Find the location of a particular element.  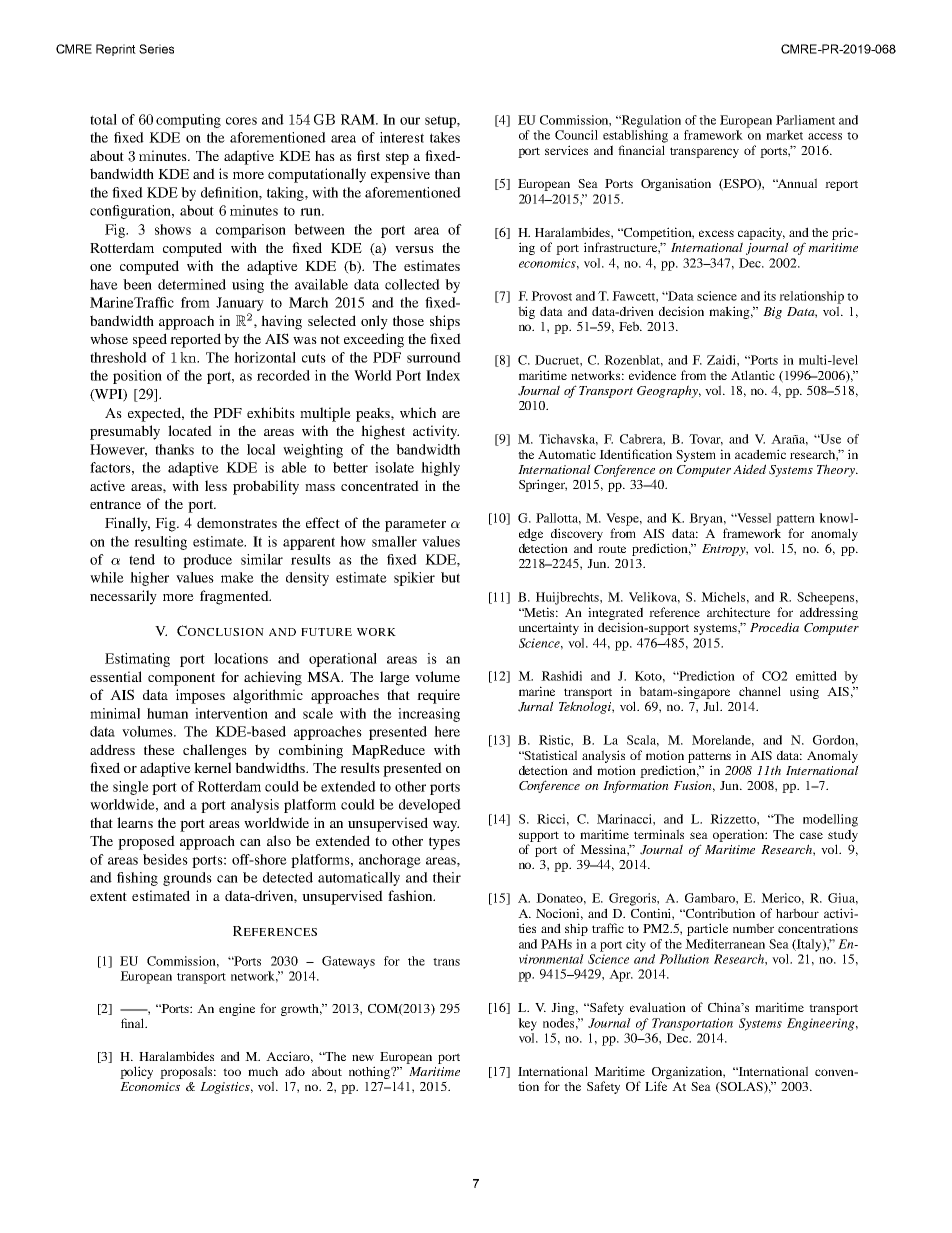

Jul is located at coordinates (712, 706).
